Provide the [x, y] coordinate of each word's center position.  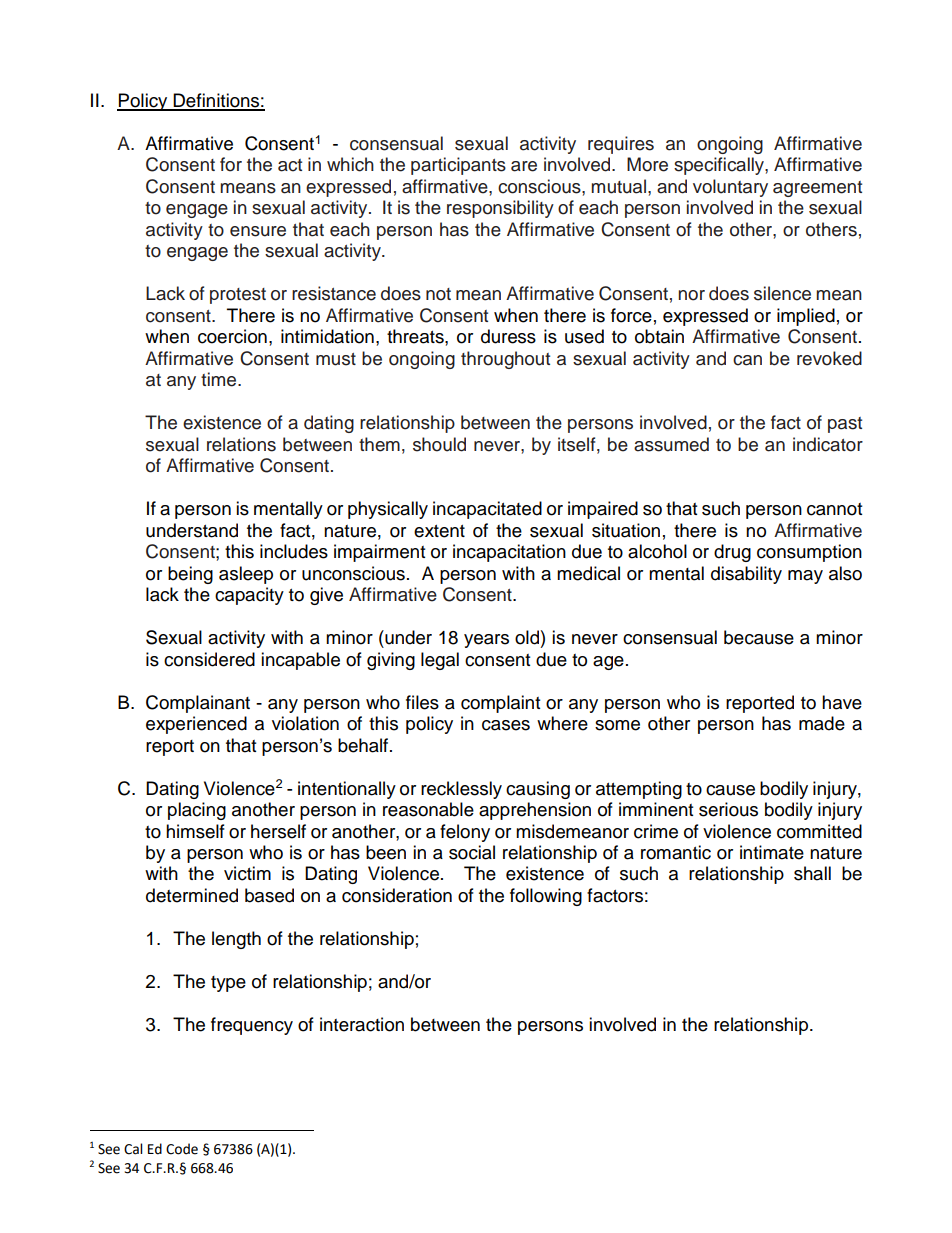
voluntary [730, 188]
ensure [258, 231]
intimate [772, 852]
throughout [505, 360]
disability [746, 575]
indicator [828, 444]
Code [182, 1149]
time [220, 379]
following [546, 897]
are [524, 166]
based [269, 895]
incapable [300, 661]
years [486, 641]
